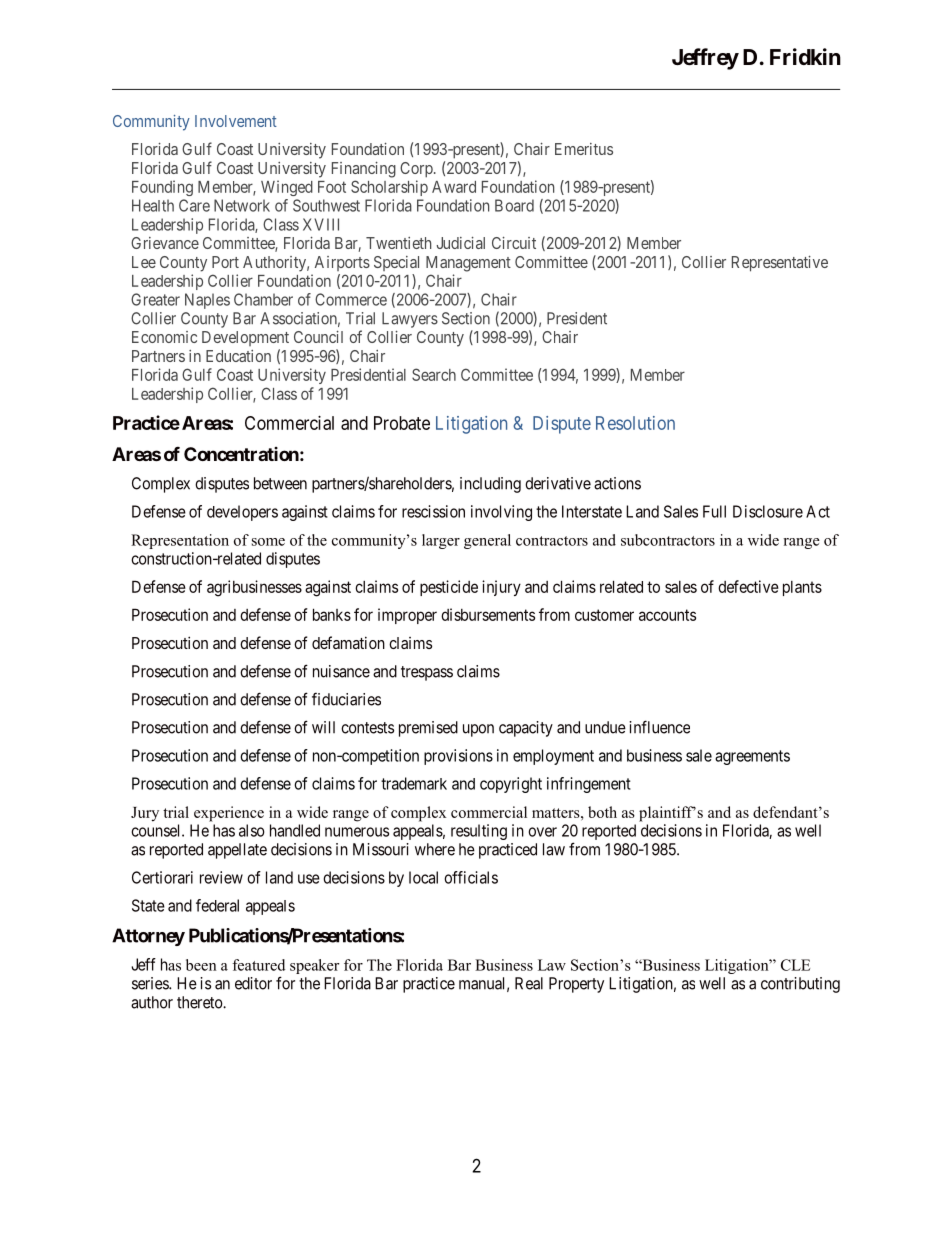 The width and height of the screenshot is (952, 1233). Describe the element at coordinates (238, 356) in the screenshot. I see `Education` at that location.
